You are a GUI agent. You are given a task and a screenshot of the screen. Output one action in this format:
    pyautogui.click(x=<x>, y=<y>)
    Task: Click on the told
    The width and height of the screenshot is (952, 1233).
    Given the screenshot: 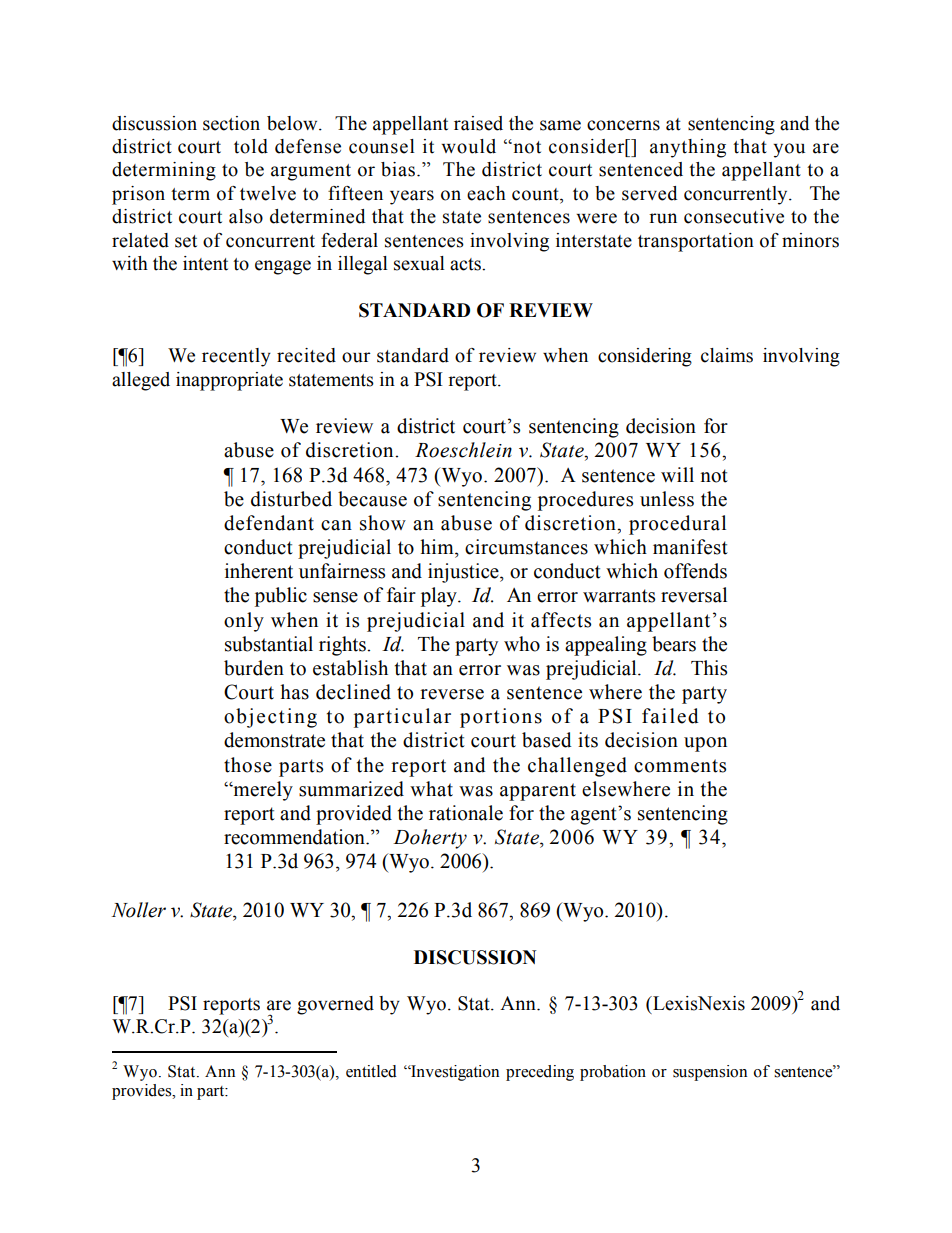 What is the action you would take?
    pyautogui.click(x=251, y=146)
